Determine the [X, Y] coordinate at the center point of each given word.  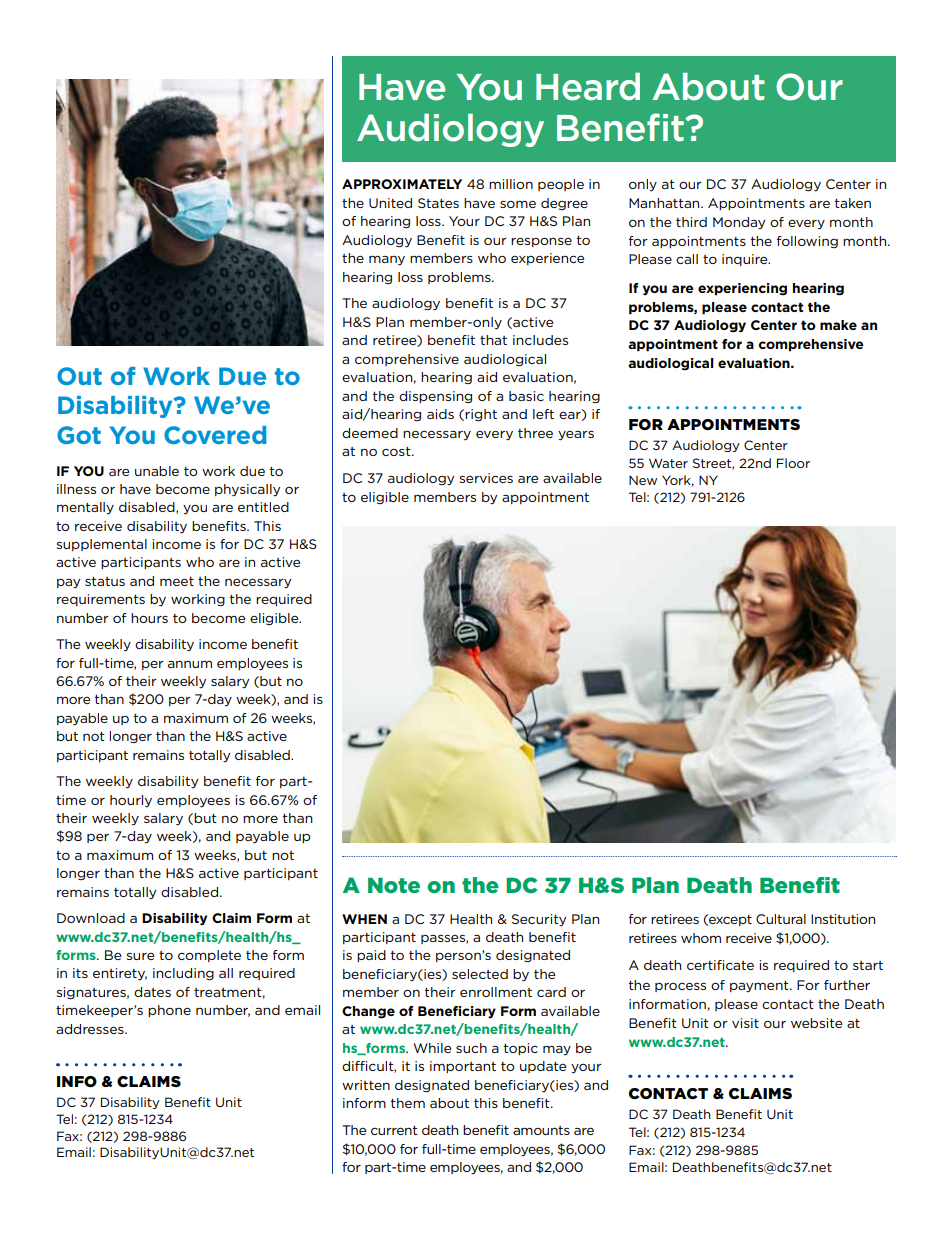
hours [149, 618]
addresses [91, 1029]
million [511, 184]
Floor [793, 463]
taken [853, 203]
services [486, 478]
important [463, 1067]
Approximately [402, 184]
